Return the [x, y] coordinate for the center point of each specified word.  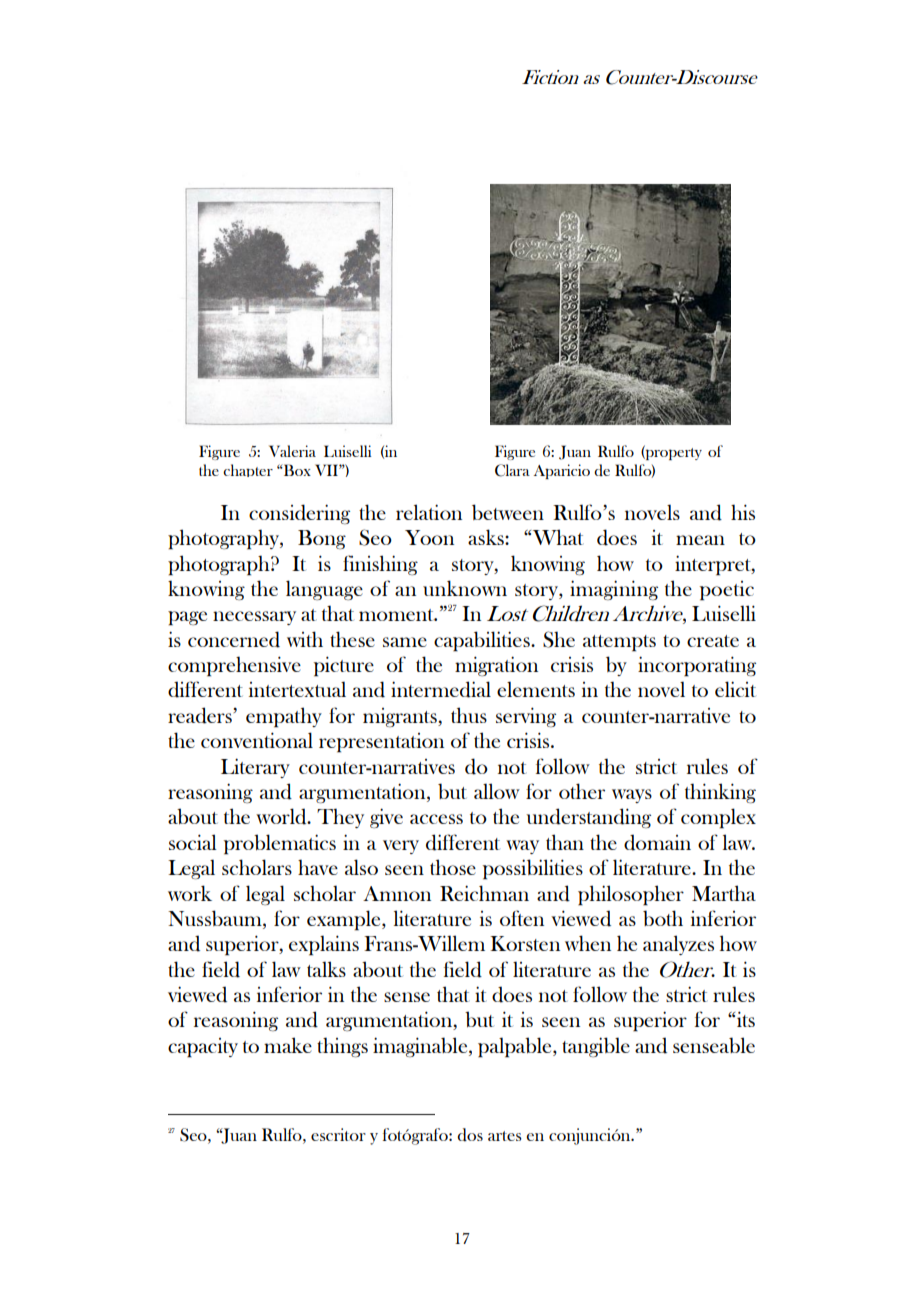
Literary [255, 768]
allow [497, 791]
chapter [248, 470]
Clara [512, 470]
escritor [338, 1134]
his [743, 512]
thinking [720, 793]
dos [470, 1135]
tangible [596, 1047]
